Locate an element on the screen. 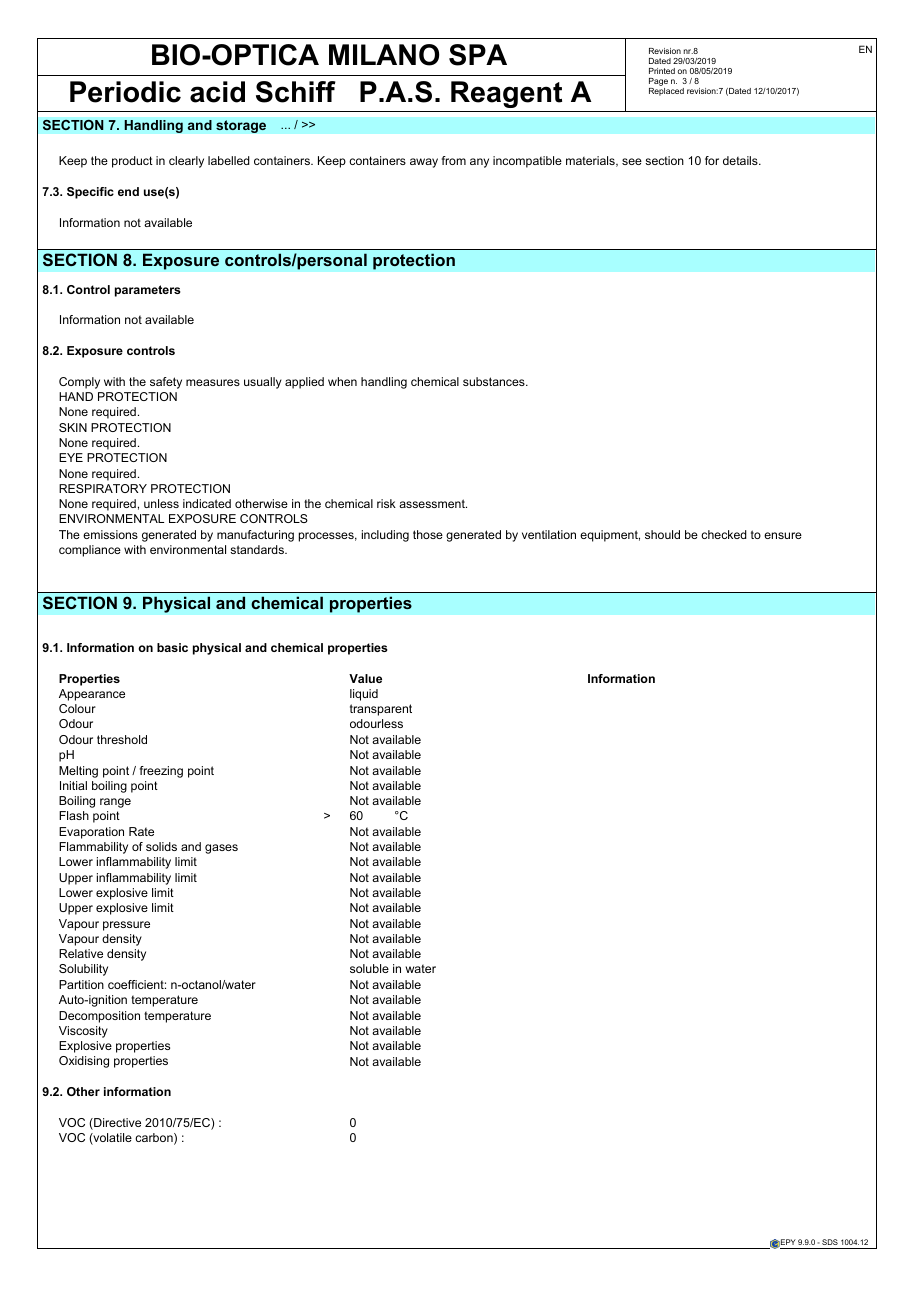 The image size is (924, 1309). Replaced is located at coordinates (666, 90).
